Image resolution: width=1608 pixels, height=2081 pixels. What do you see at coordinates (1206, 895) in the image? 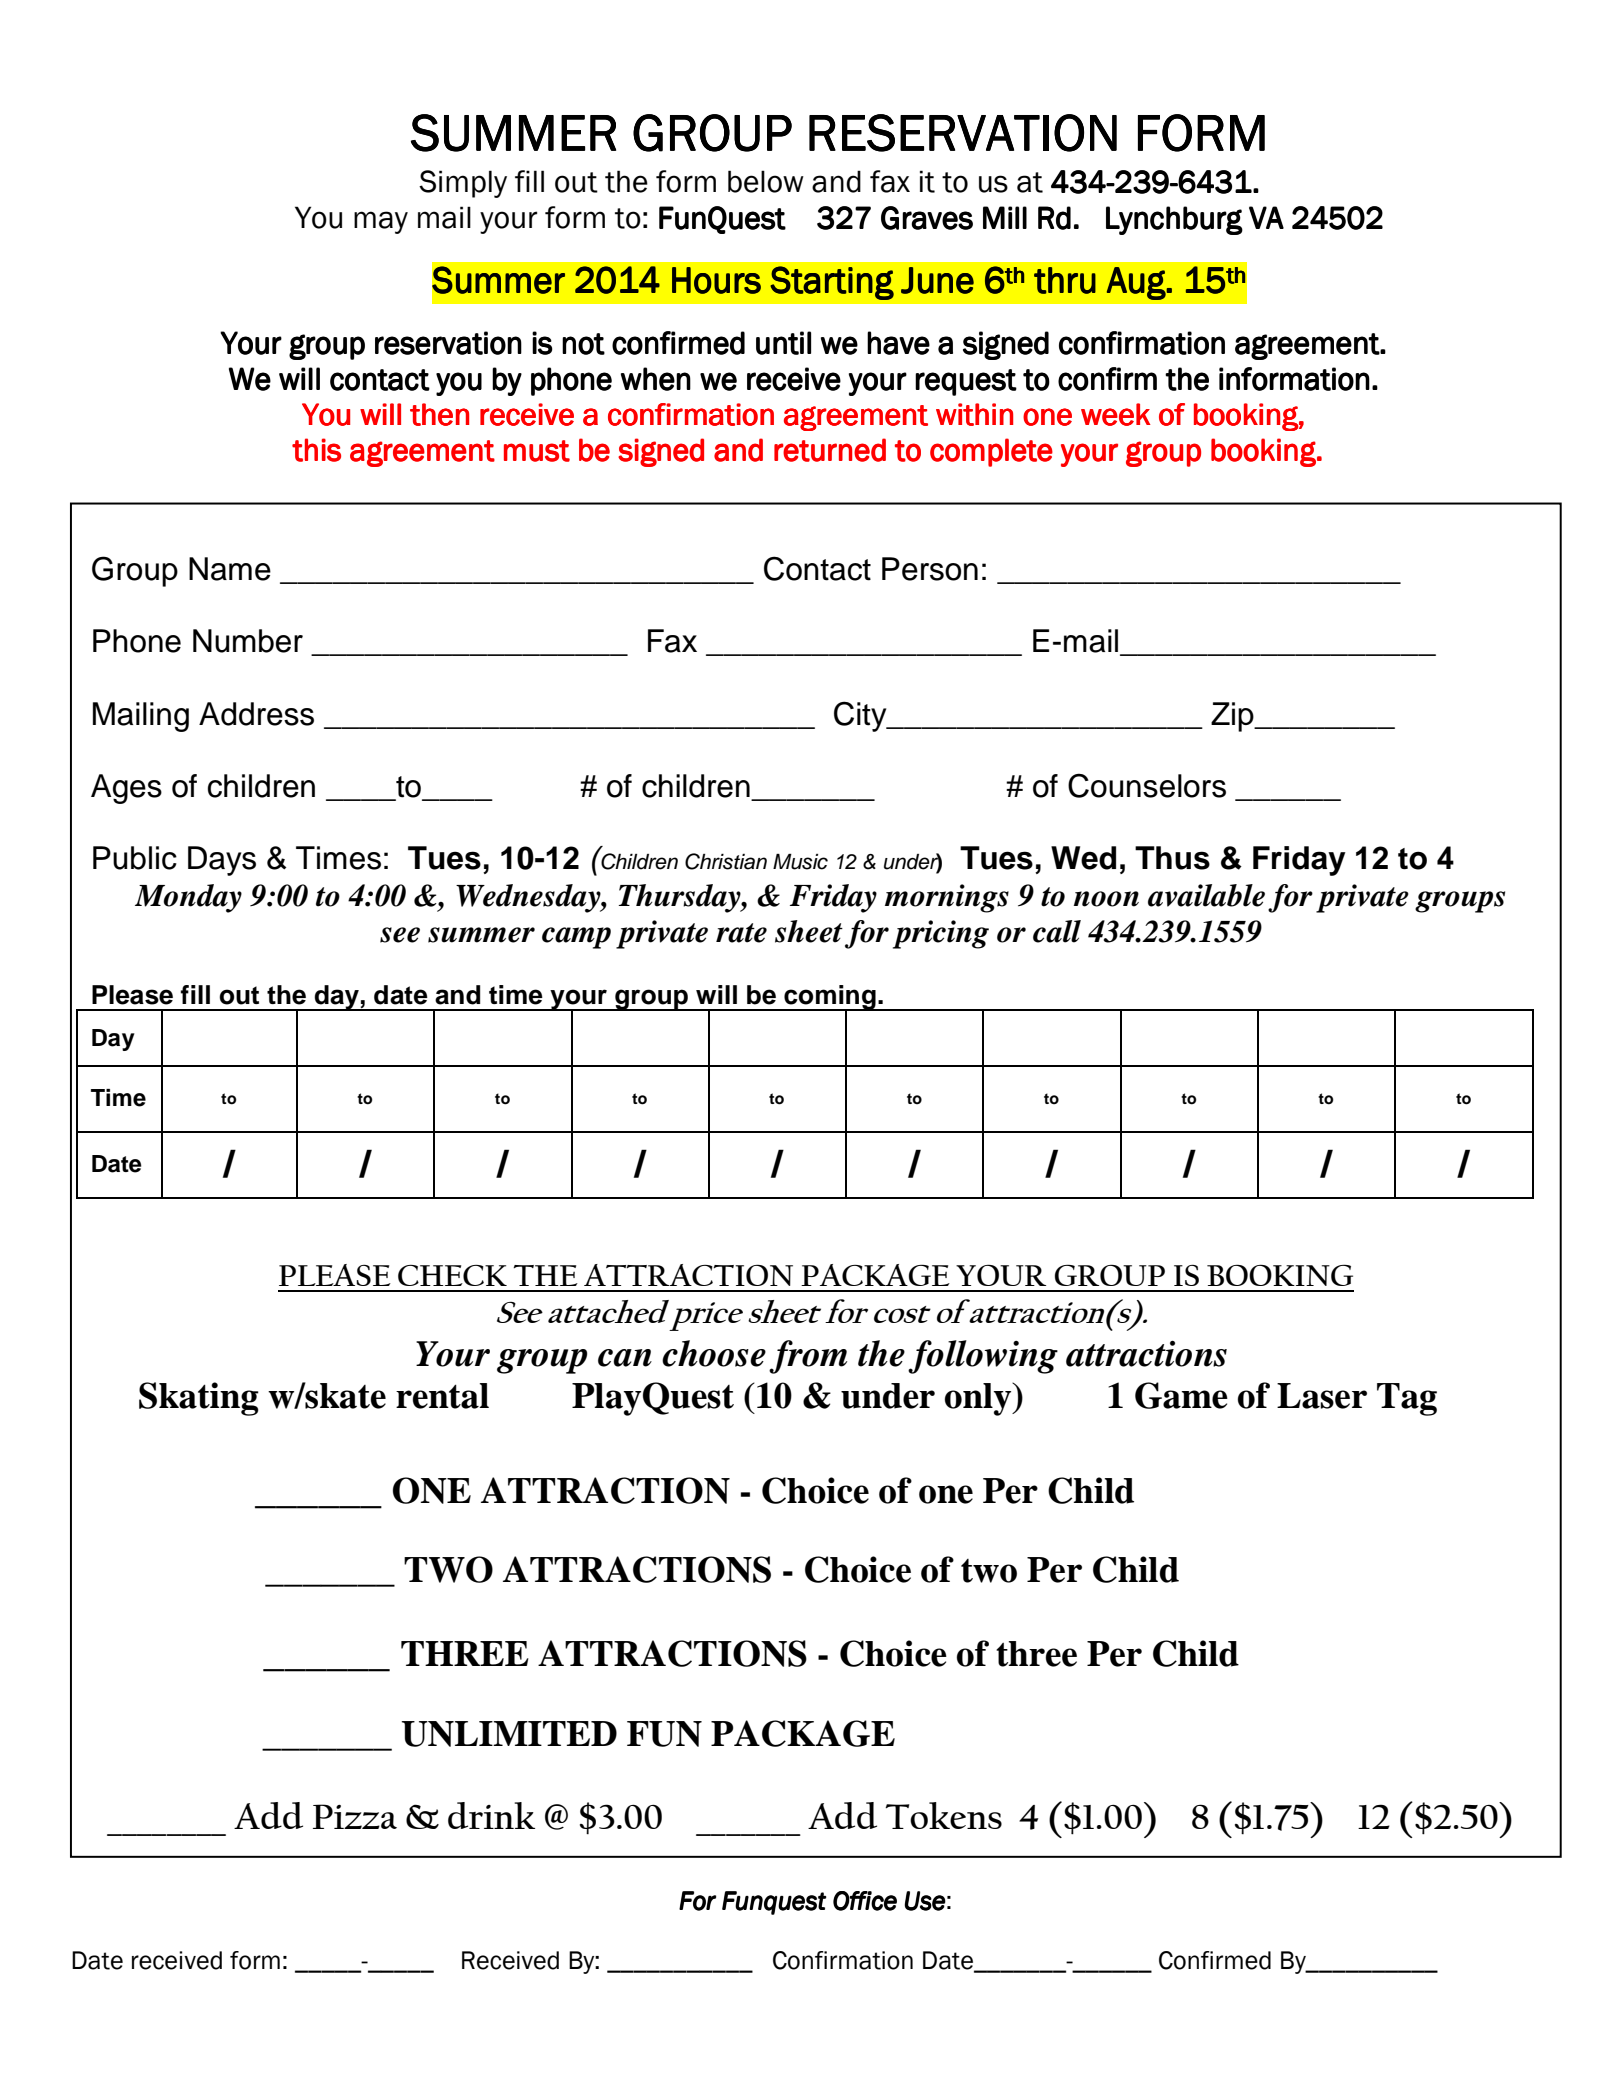
I see `available` at bounding box center [1206, 895].
